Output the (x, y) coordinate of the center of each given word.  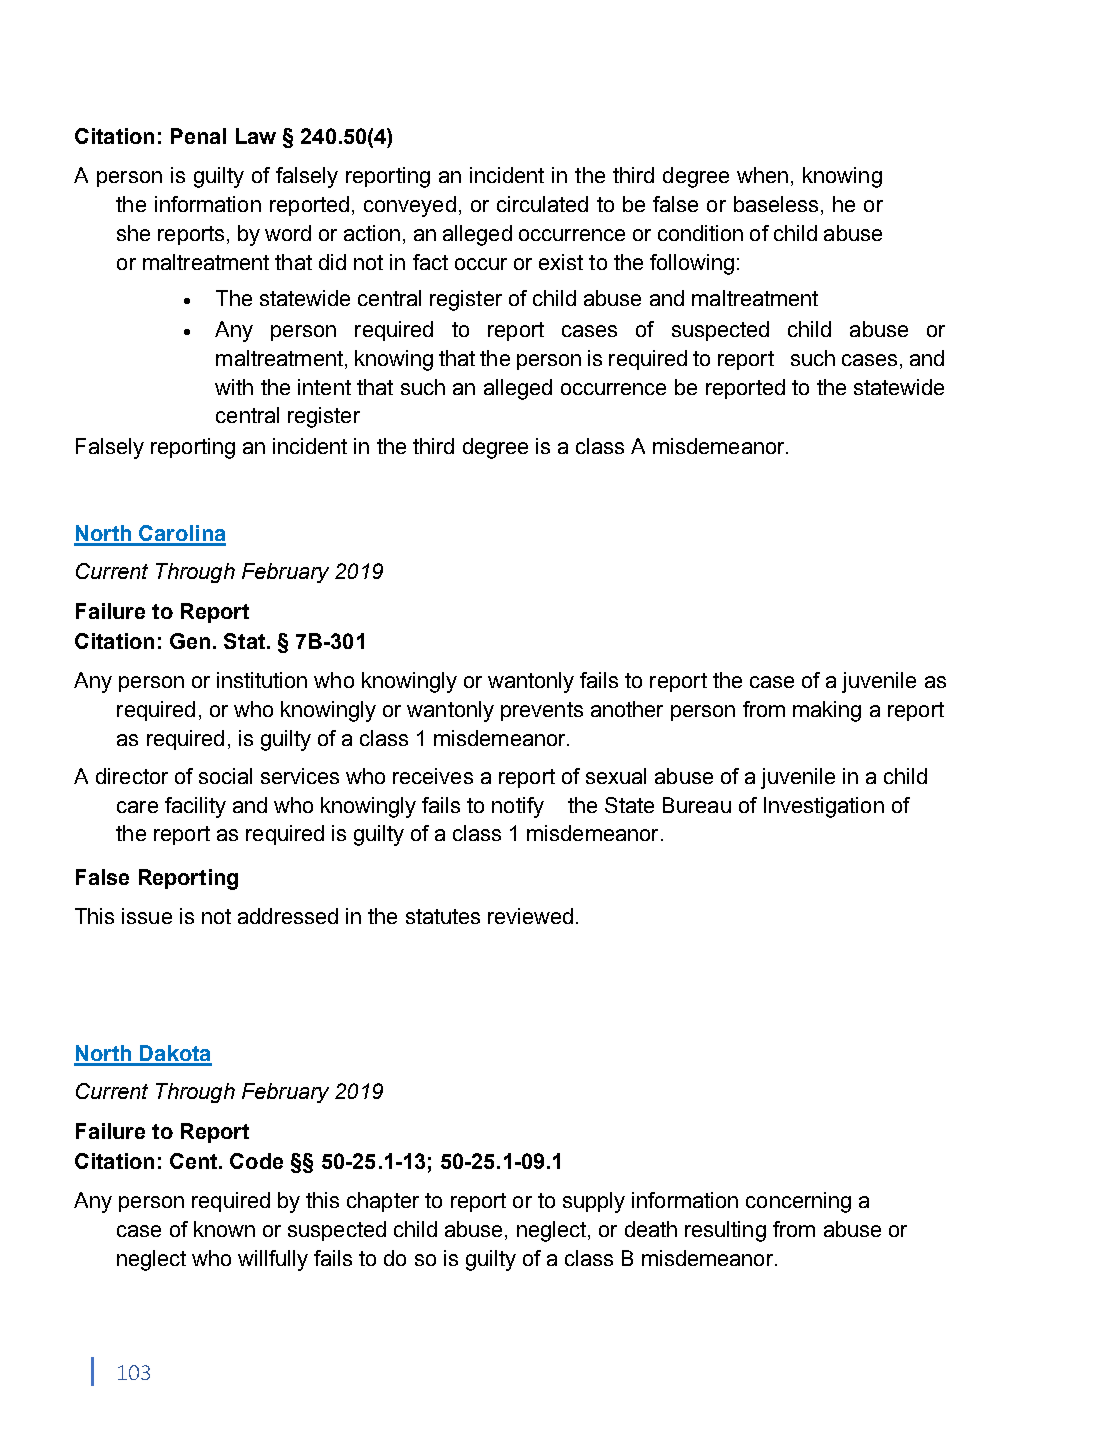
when (762, 175)
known (224, 1229)
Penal (198, 136)
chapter (383, 1202)
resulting (725, 1231)
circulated (542, 204)
